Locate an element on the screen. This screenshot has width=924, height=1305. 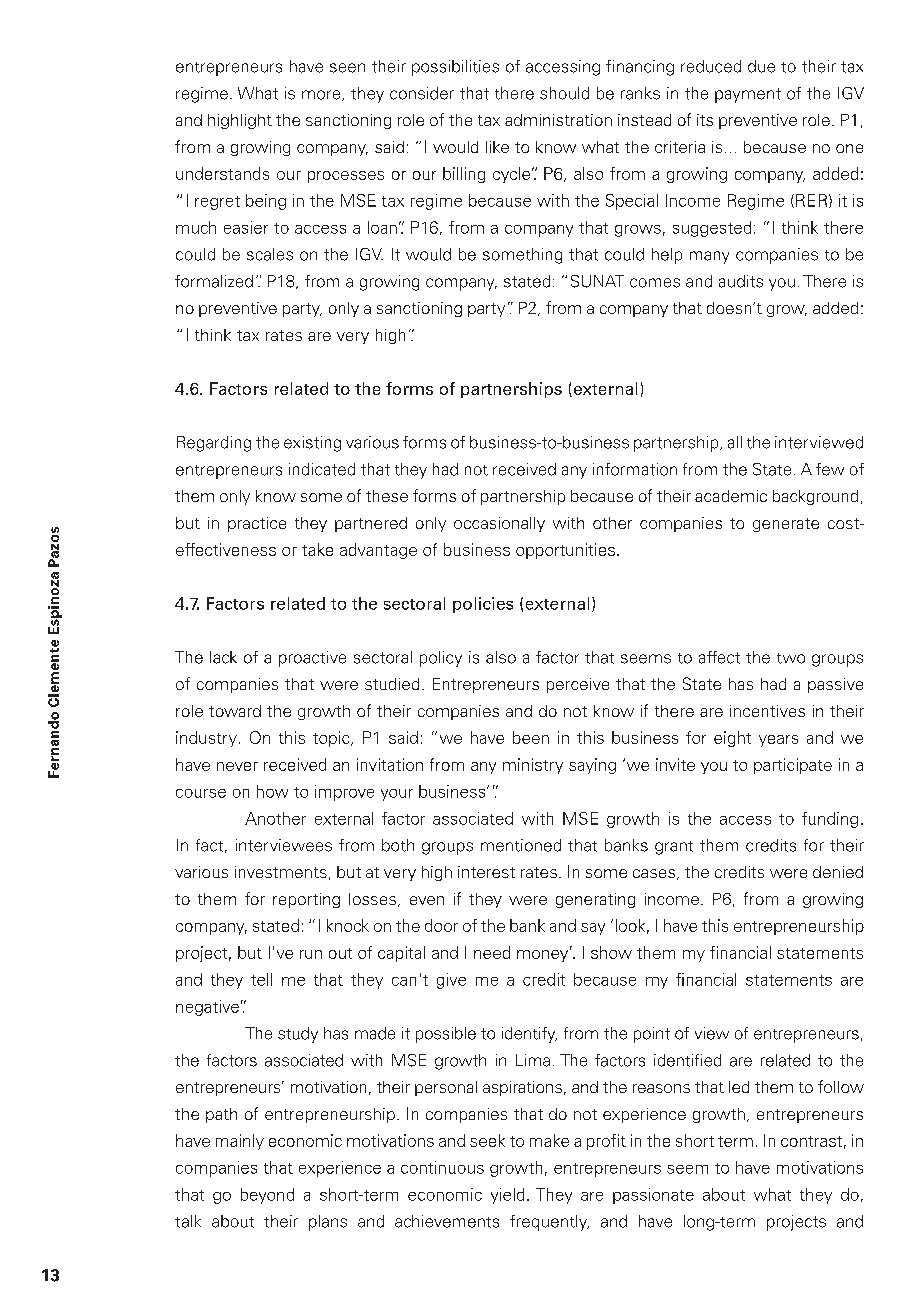
lack is located at coordinates (223, 657).
